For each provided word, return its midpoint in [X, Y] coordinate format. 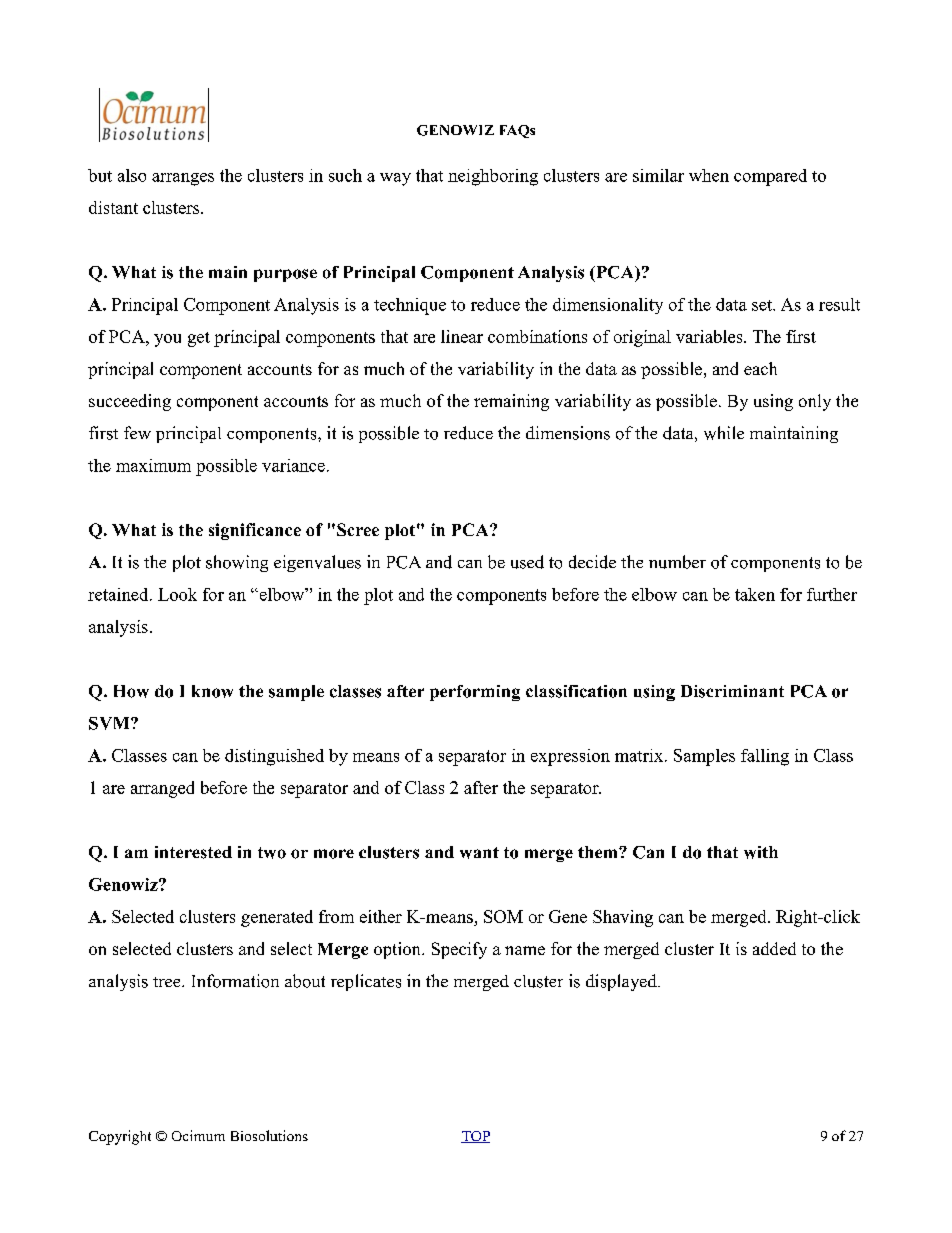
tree [168, 982]
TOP [475, 1137]
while [724, 433]
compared [770, 177]
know [212, 691]
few [137, 432]
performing [475, 693]
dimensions [568, 433]
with [761, 852]
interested [193, 852]
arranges [183, 179]
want [479, 853]
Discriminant [732, 691]
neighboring [493, 177]
